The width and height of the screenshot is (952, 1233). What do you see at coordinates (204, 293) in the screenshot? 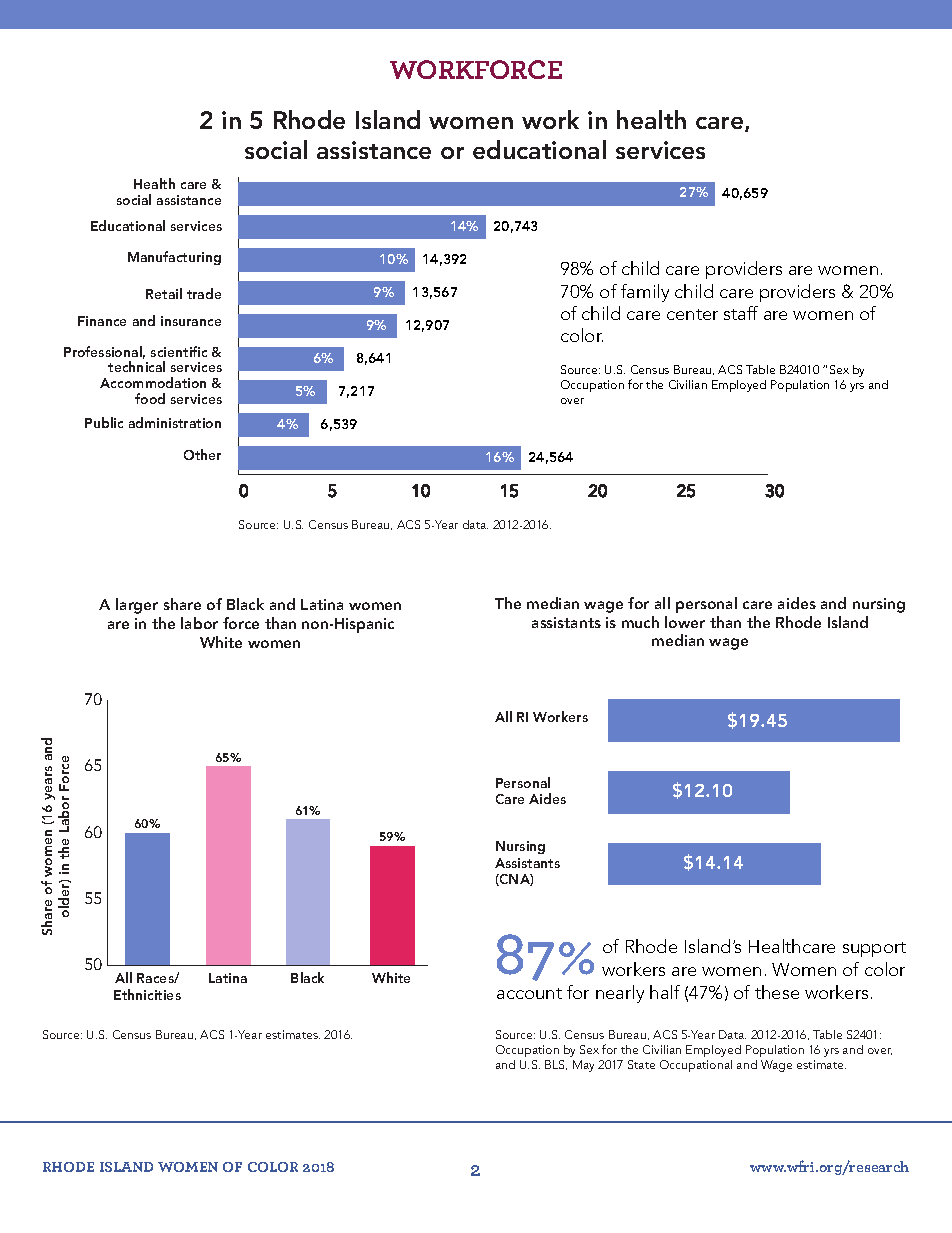
I see `trade` at bounding box center [204, 293].
